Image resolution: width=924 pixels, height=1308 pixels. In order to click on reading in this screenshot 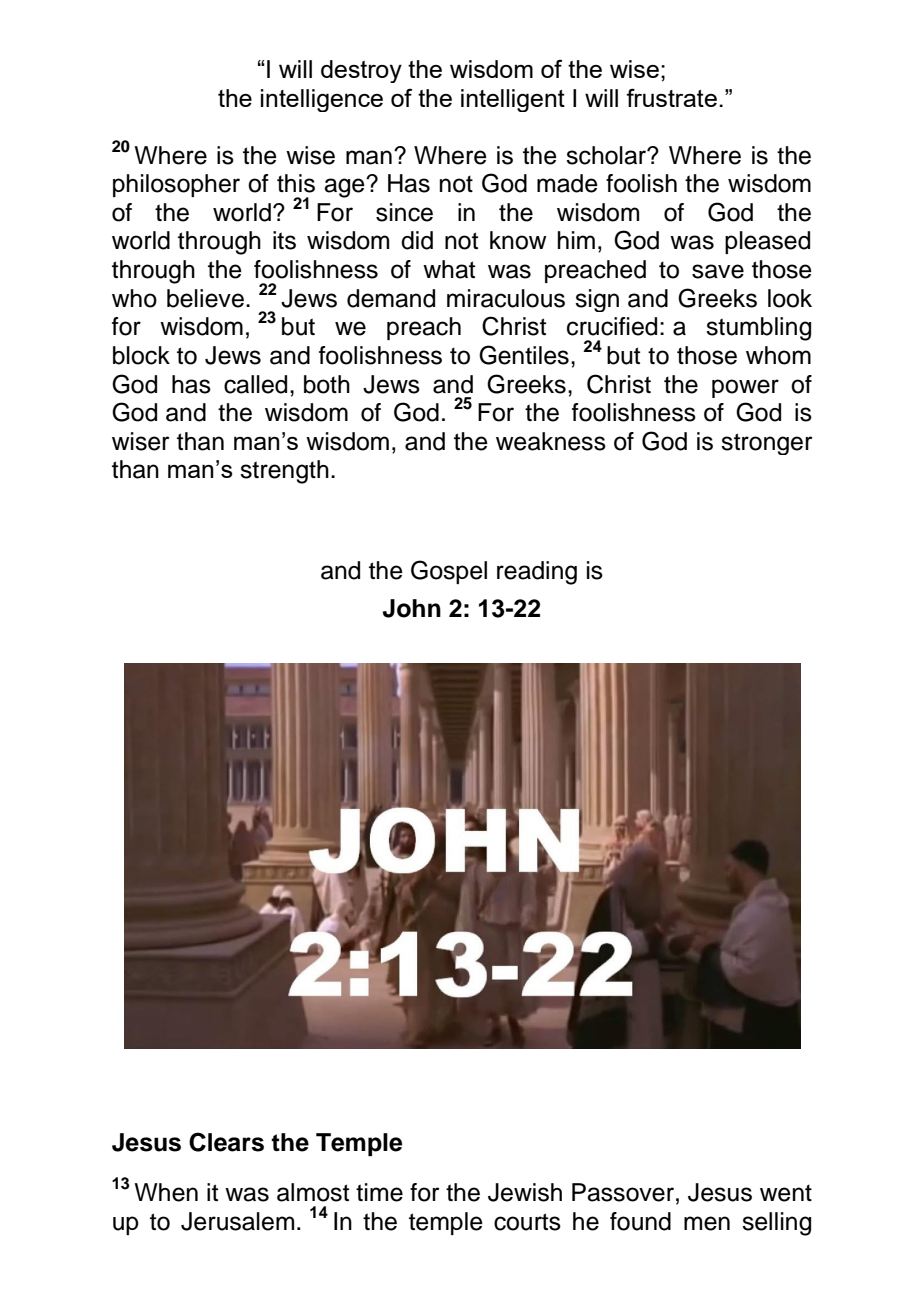, I will do `click(537, 573)`.
